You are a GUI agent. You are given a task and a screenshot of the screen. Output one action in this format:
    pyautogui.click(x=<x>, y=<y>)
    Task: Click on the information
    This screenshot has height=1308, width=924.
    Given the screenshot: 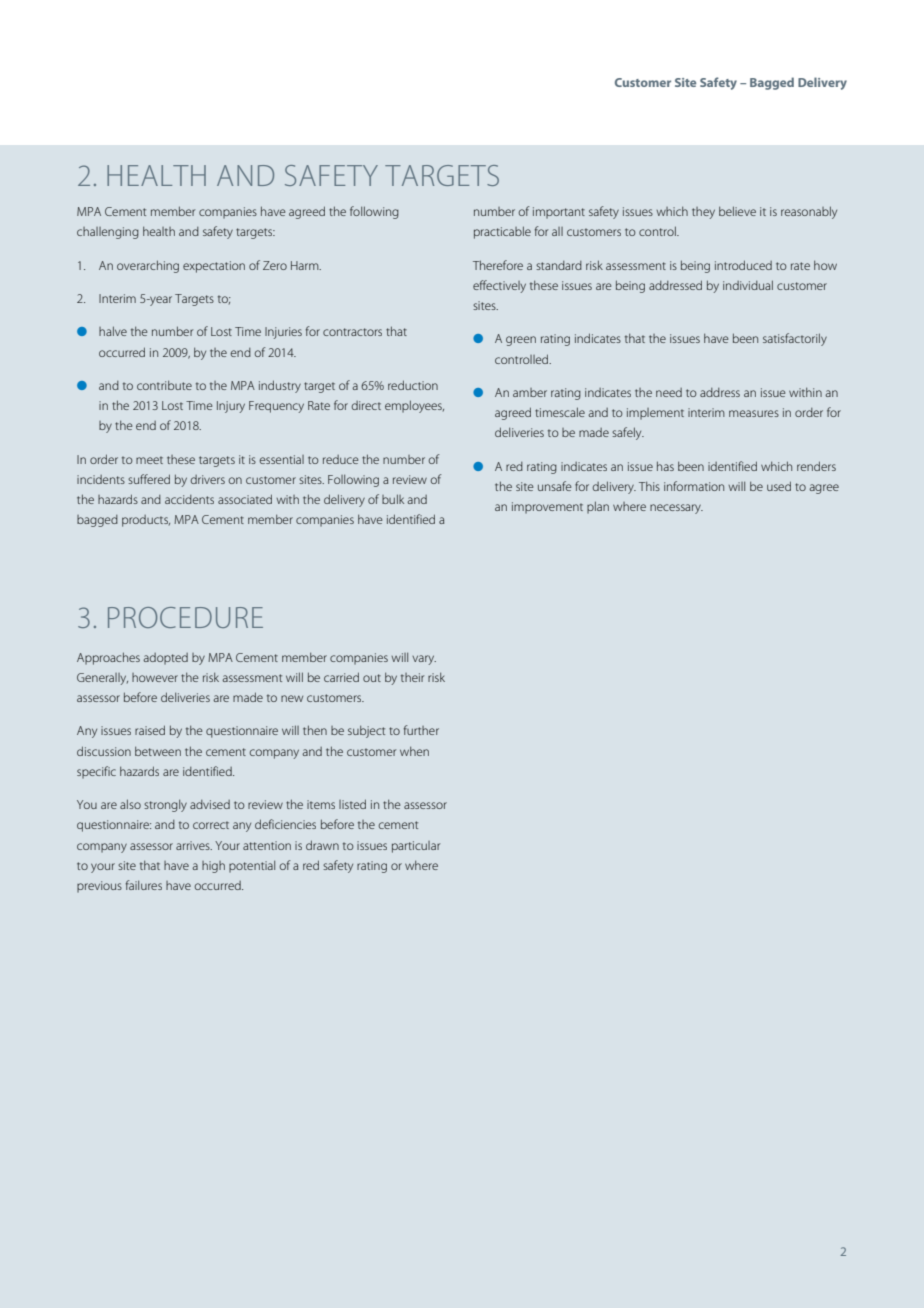 What is the action you would take?
    pyautogui.click(x=694, y=486)
